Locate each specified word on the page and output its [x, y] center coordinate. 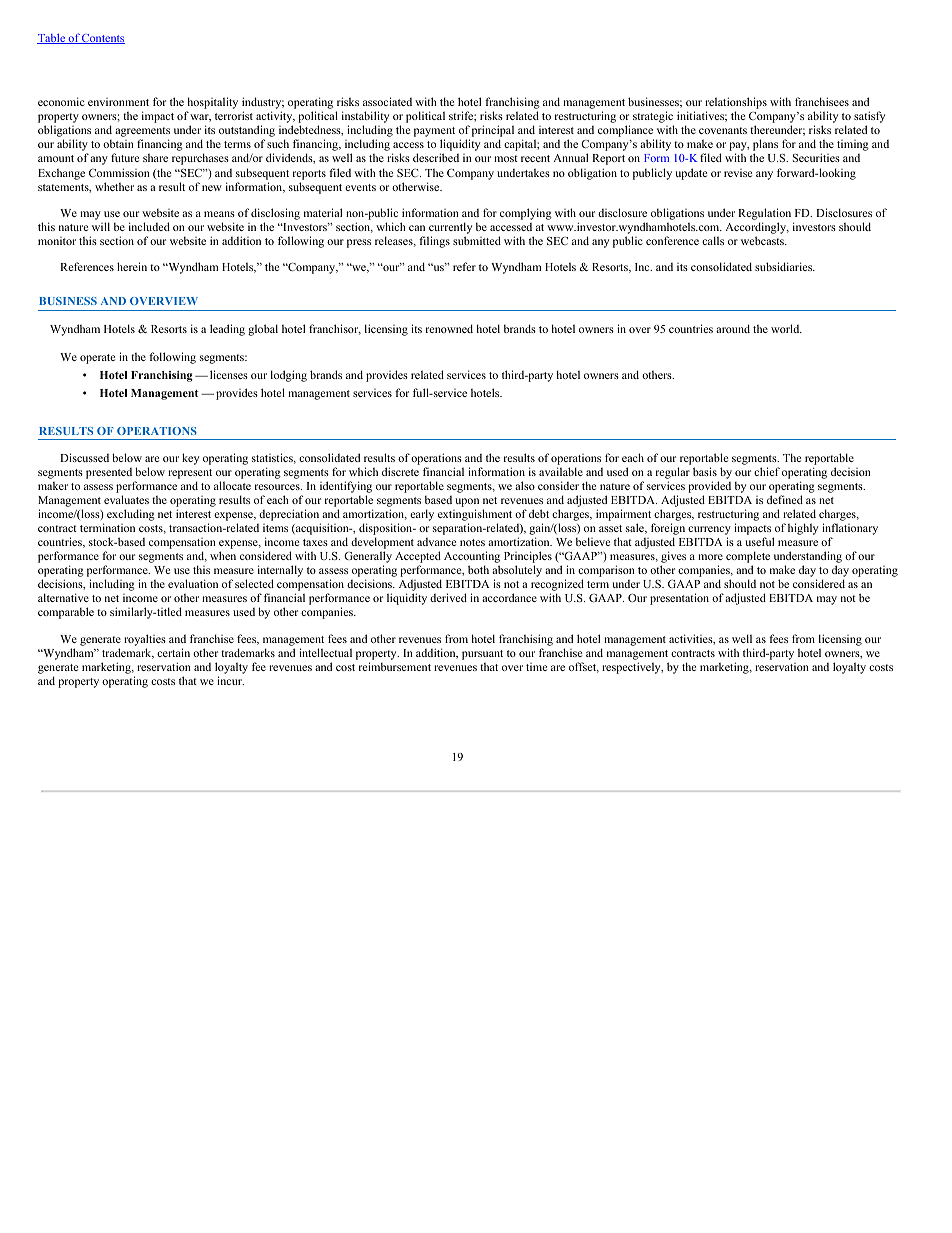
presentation [679, 599]
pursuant [482, 655]
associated [387, 101]
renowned [449, 328]
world [786, 328]
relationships [736, 104]
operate [97, 359]
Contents [102, 39]
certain [173, 652]
